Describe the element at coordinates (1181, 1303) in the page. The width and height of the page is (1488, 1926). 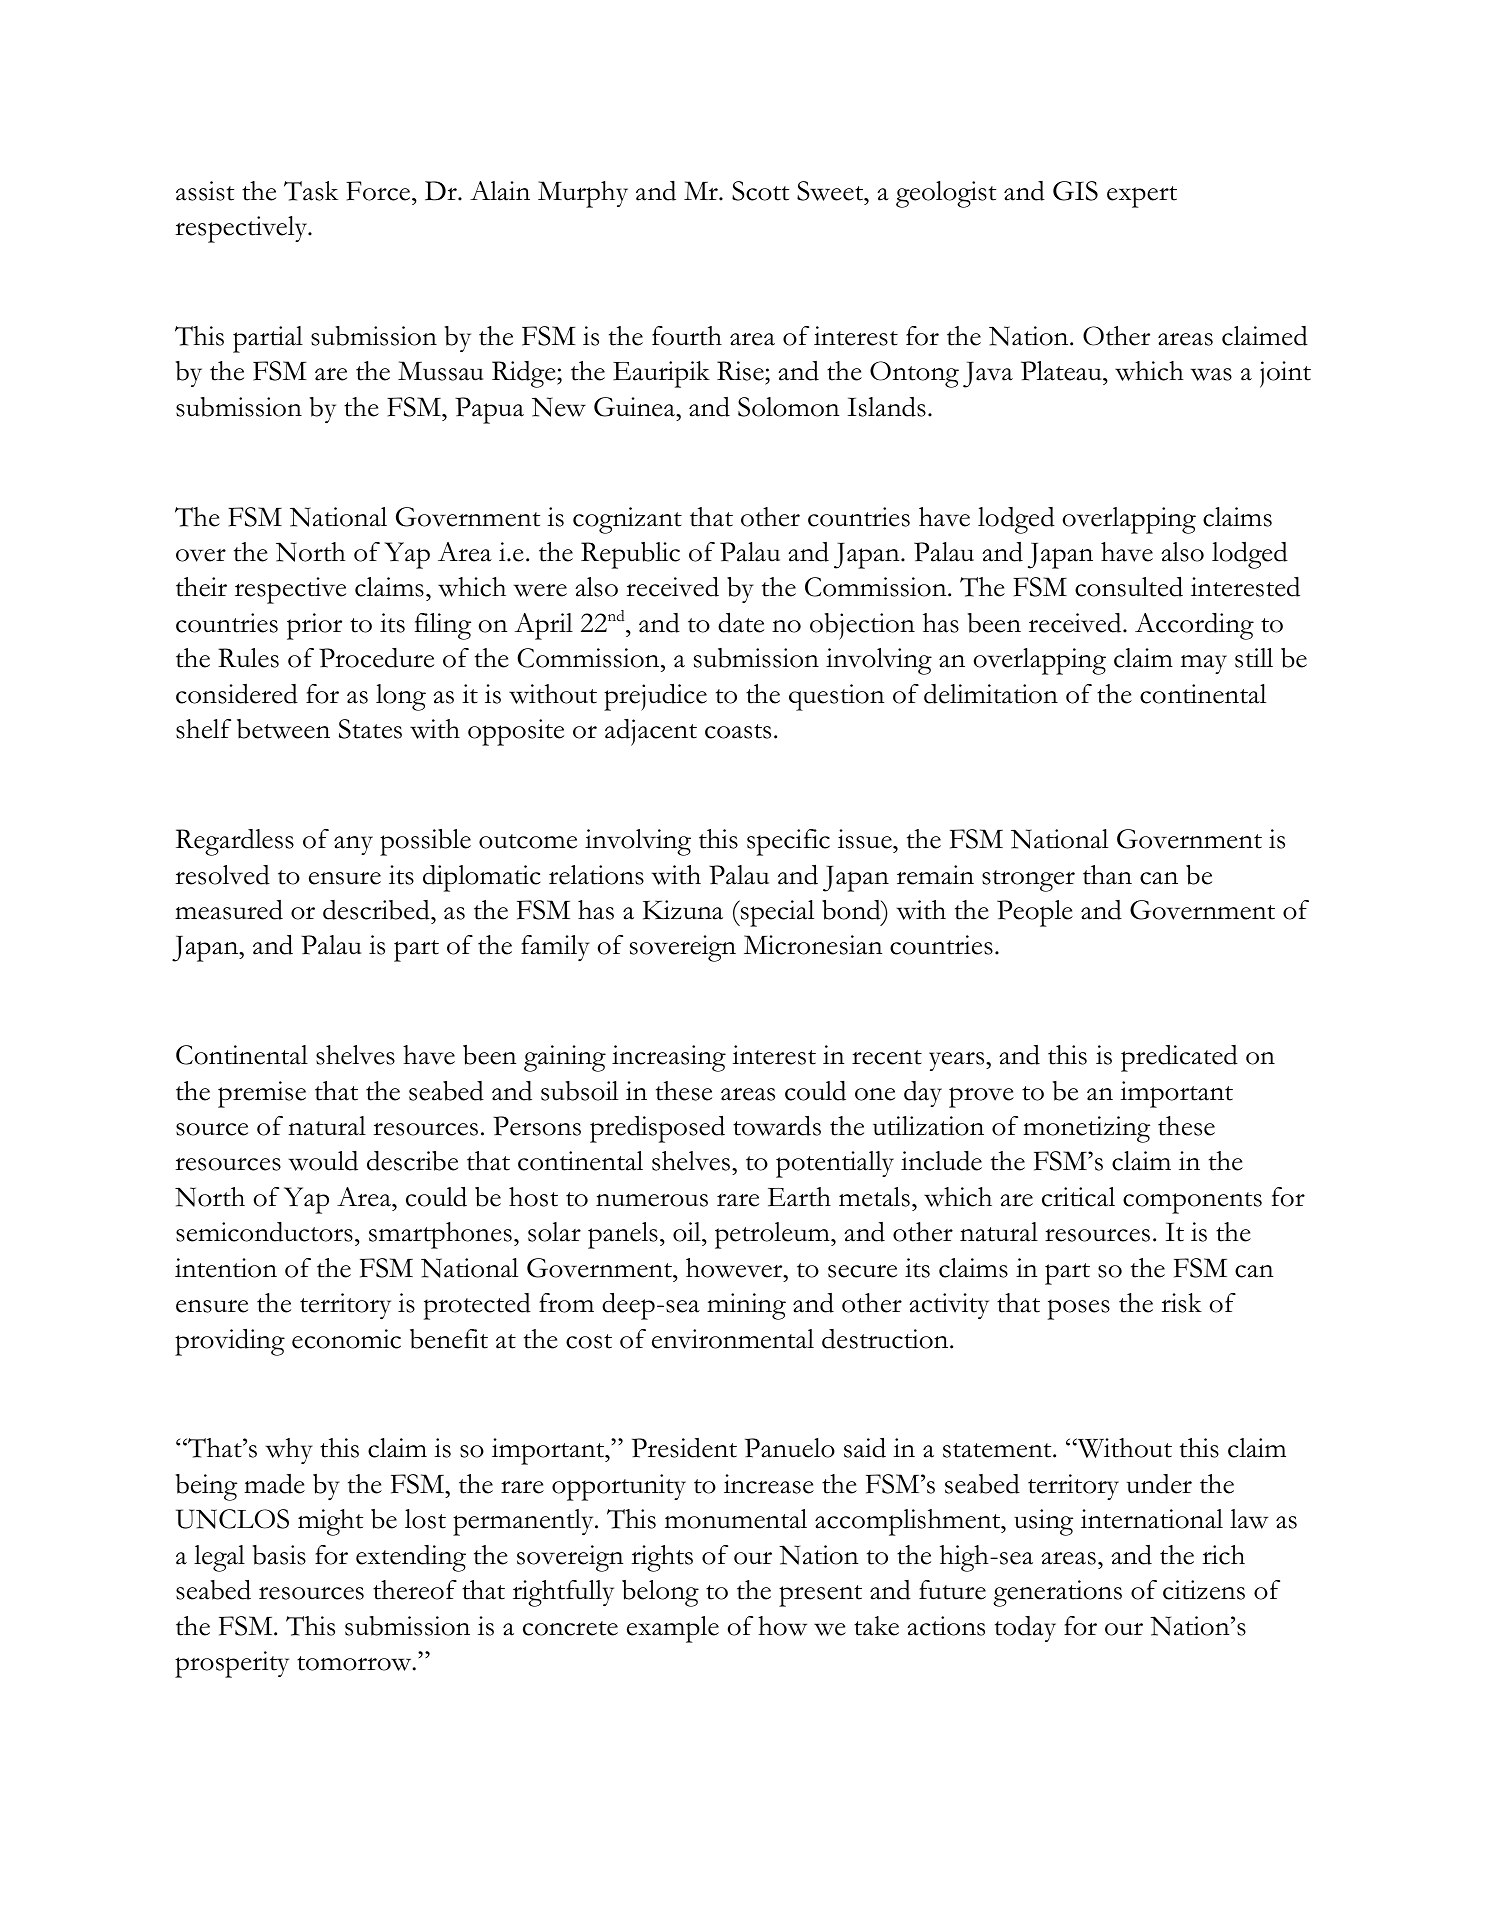
I see `risk` at that location.
